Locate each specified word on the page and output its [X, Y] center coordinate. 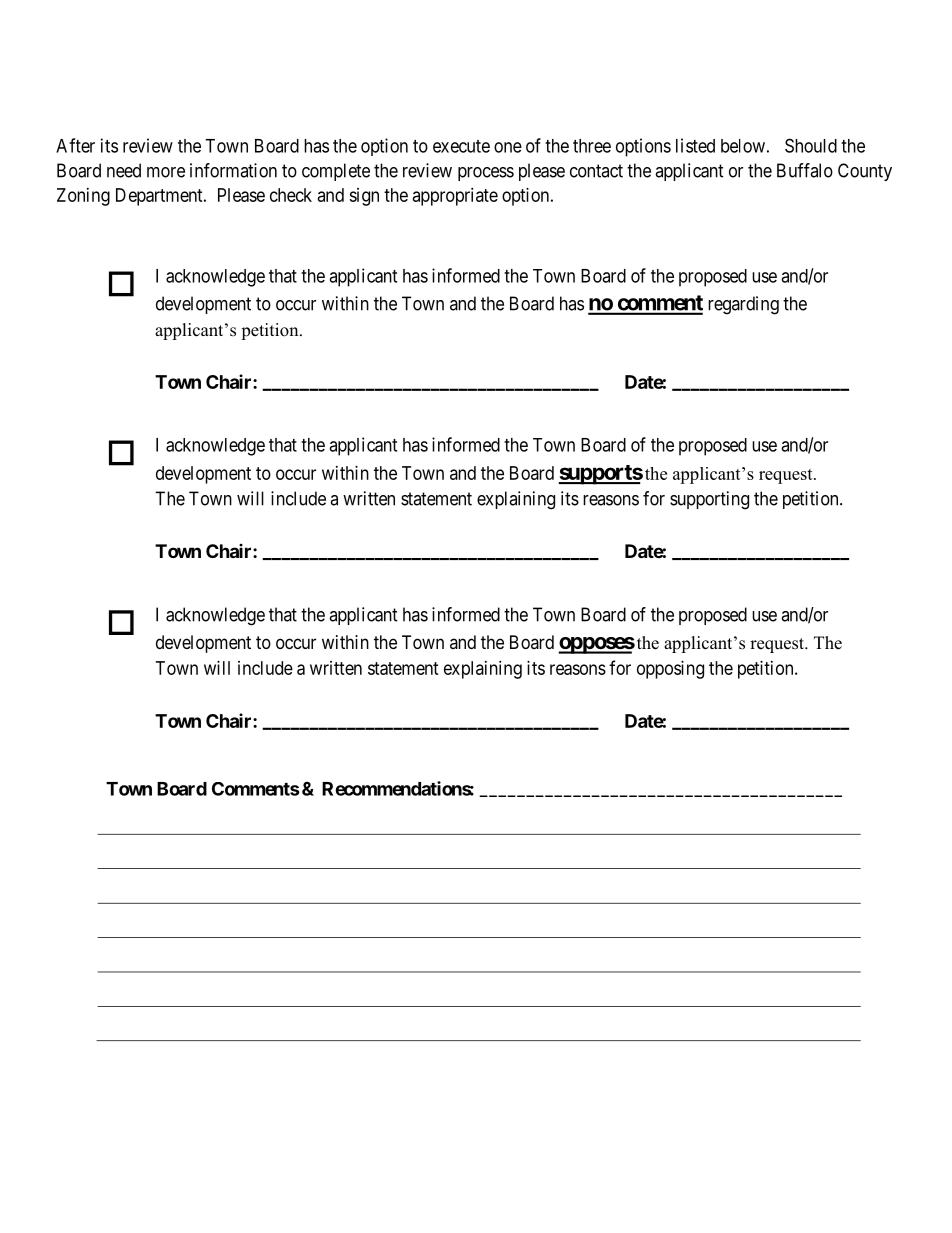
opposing [670, 670]
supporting [709, 500]
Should [811, 145]
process [486, 174]
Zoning [83, 197]
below [743, 146]
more [166, 172]
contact [596, 171]
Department [160, 197]
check [291, 195]
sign [364, 197]
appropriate [455, 197]
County [865, 172]
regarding [743, 305]
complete [336, 172]
